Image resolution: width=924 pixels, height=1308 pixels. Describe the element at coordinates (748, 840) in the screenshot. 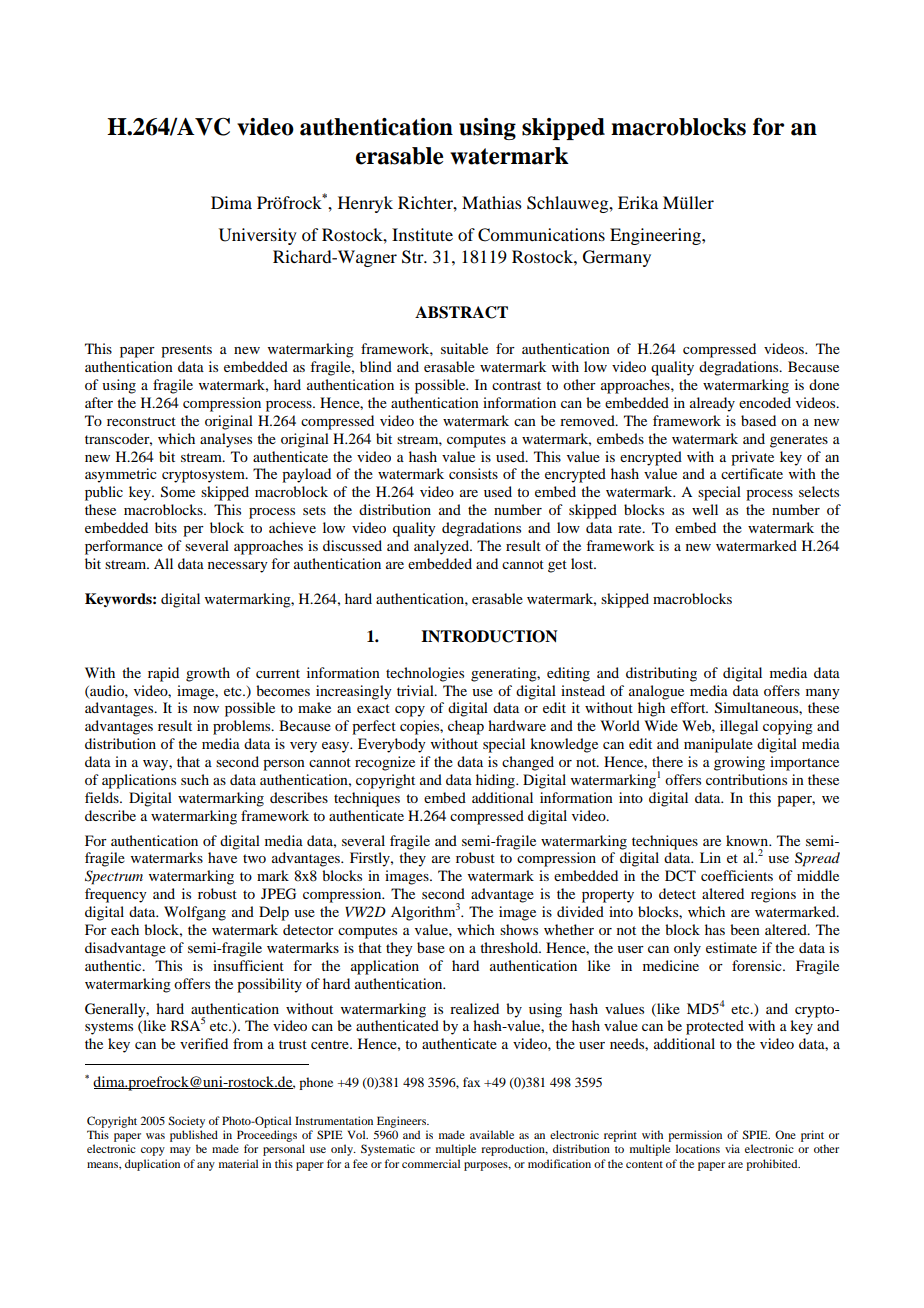

I see `known` at that location.
